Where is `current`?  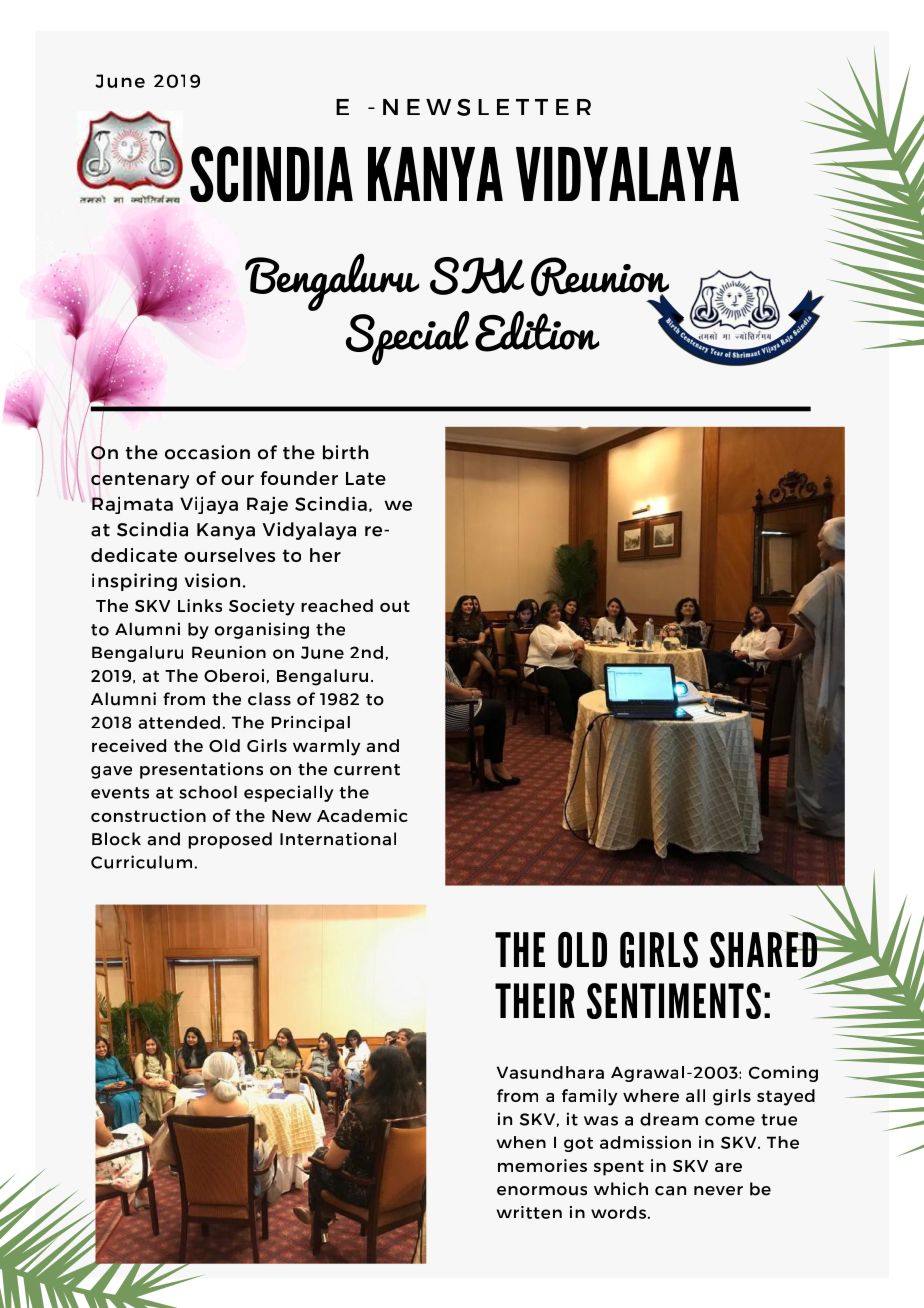
current is located at coordinates (367, 770).
